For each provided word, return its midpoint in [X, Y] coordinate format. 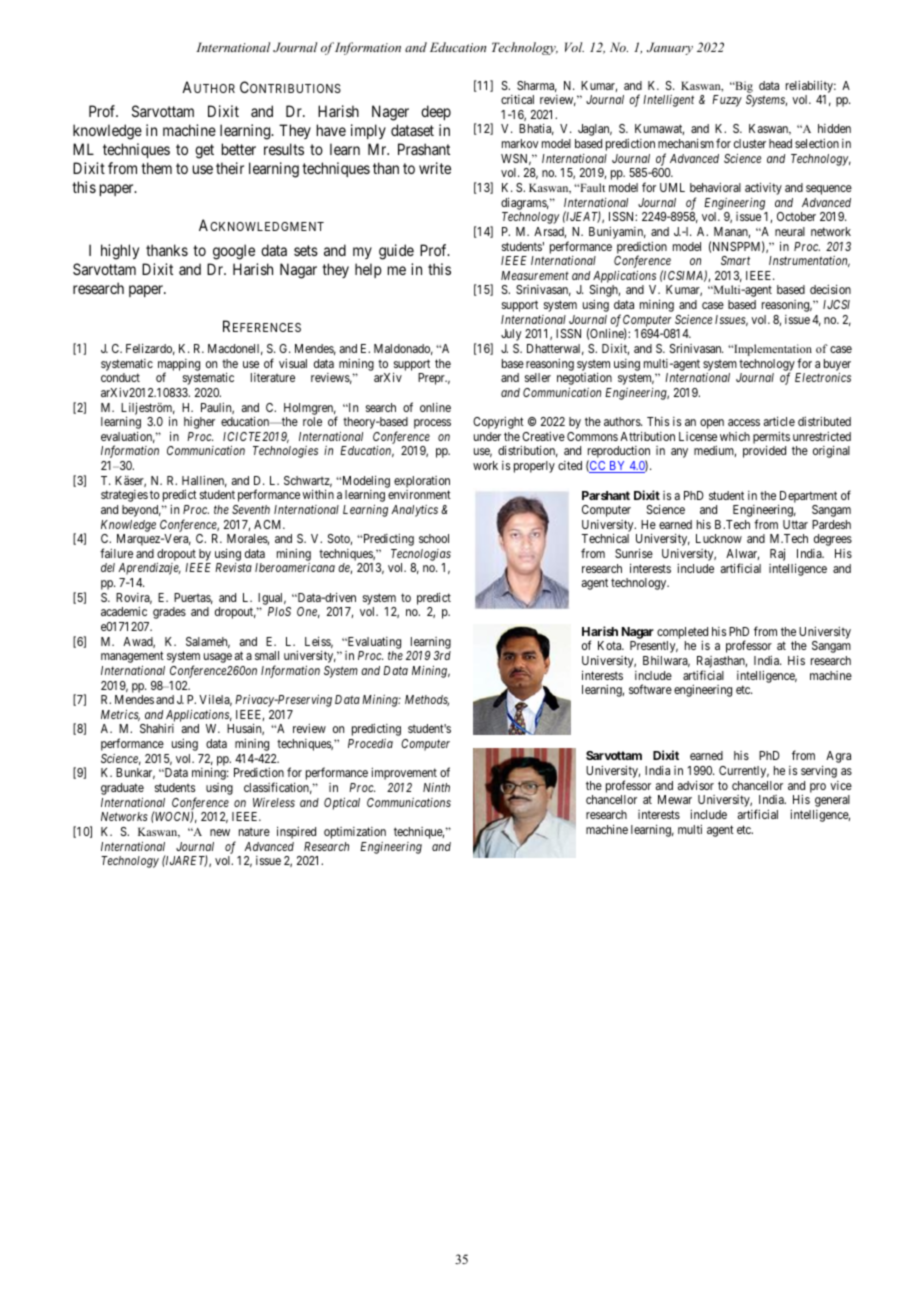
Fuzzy [727, 101]
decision [830, 289]
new [220, 832]
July [511, 335]
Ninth [436, 787]
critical [517, 99]
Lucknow [719, 538]
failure [116, 553]
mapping [179, 366]
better [239, 149]
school [434, 538]
